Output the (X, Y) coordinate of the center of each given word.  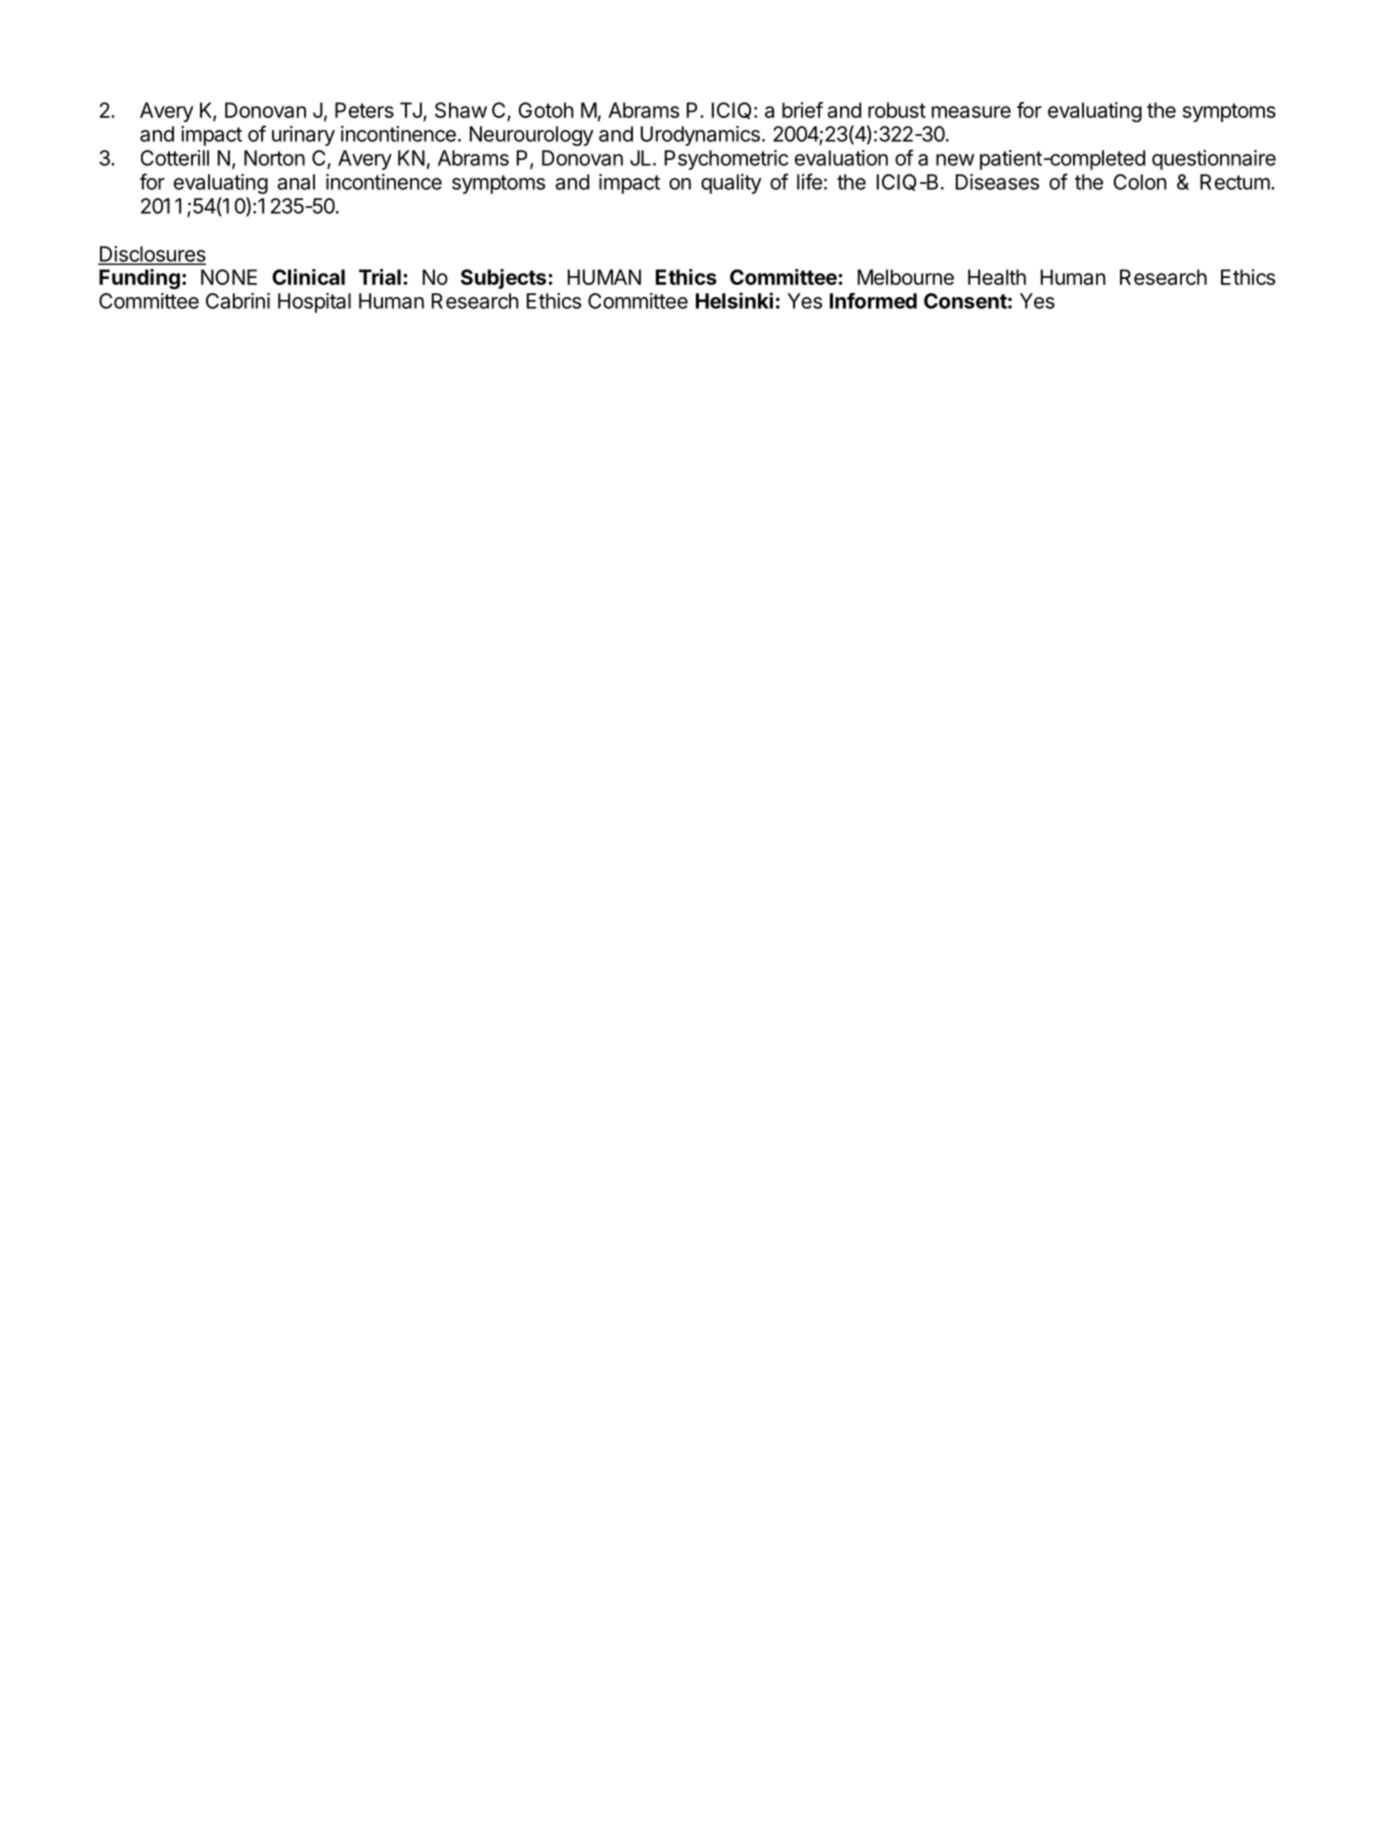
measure (971, 112)
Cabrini (238, 301)
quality (731, 184)
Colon (1139, 182)
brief (802, 110)
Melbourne (906, 277)
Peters (364, 110)
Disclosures (152, 255)
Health (997, 277)
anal (296, 182)
